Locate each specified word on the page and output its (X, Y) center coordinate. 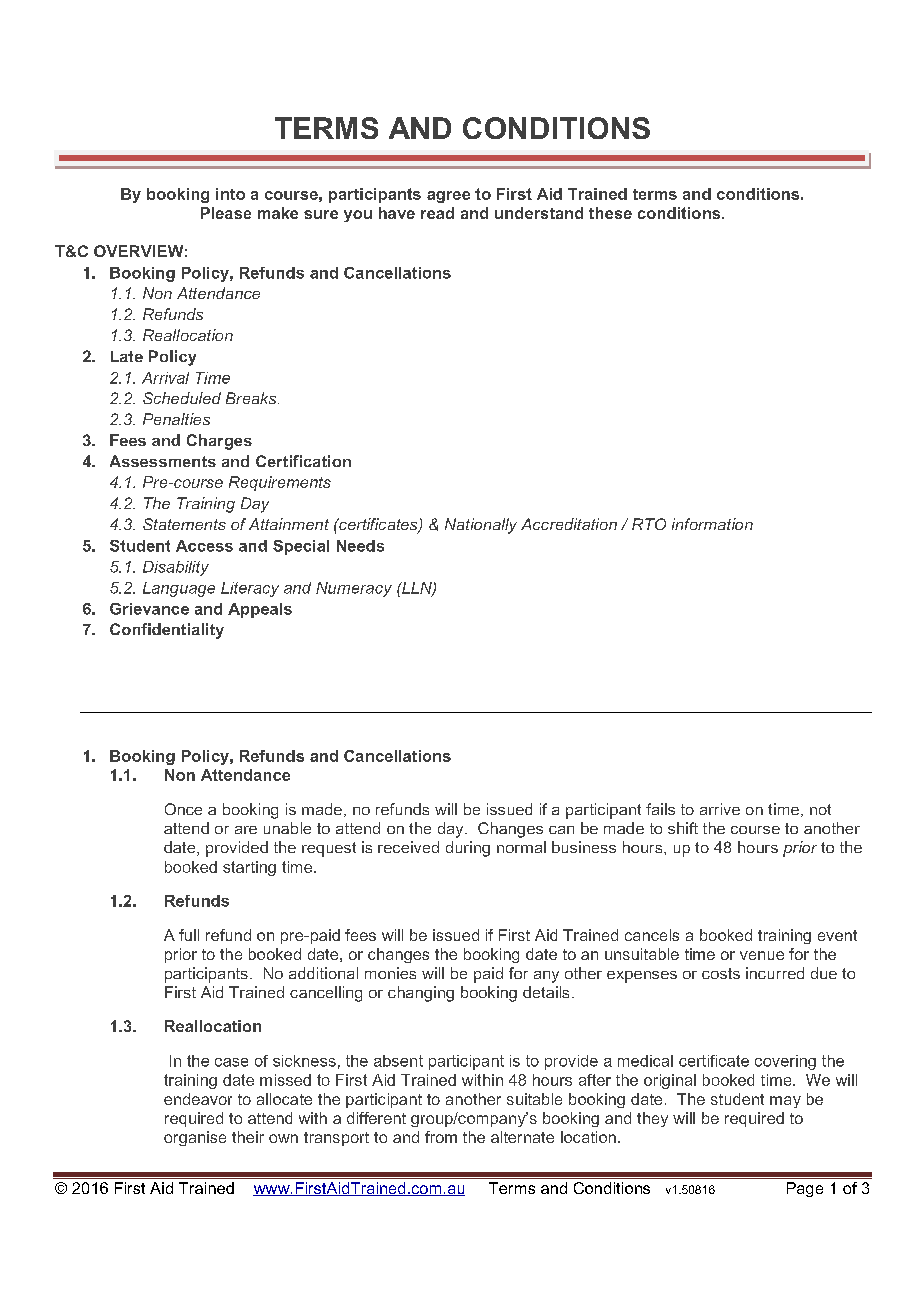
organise (195, 1138)
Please (226, 213)
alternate (522, 1137)
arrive (720, 809)
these (610, 213)
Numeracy (354, 589)
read (437, 213)
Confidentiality (167, 631)
